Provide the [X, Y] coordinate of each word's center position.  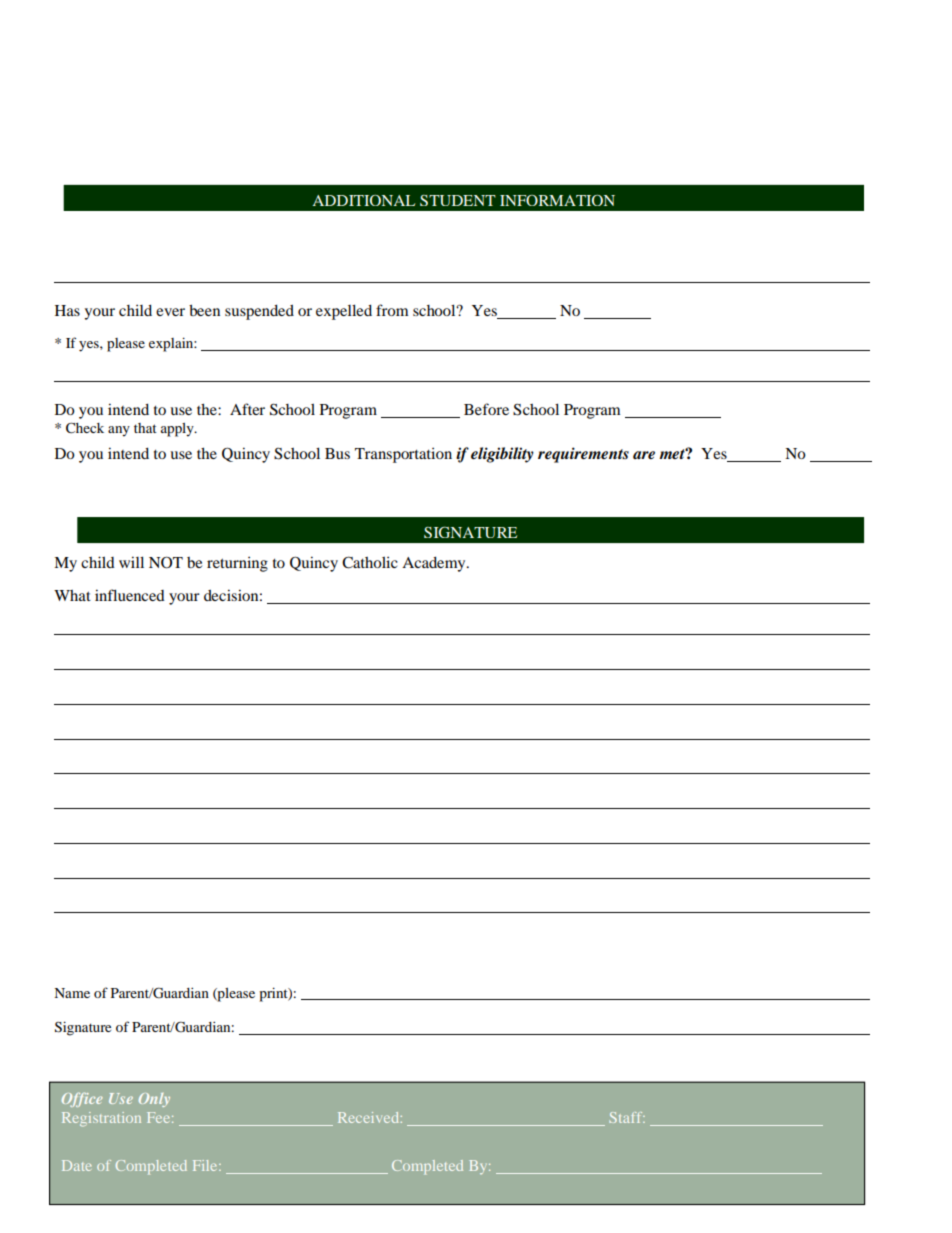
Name [72, 993]
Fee [160, 1117]
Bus [337, 453]
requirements [583, 455]
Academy [435, 564]
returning [237, 564]
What [72, 595]
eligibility [502, 455]
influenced [130, 595]
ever [170, 312]
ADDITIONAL [363, 200]
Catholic [370, 562]
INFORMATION [557, 200]
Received [370, 1117]
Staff [627, 1117]
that [145, 428]
